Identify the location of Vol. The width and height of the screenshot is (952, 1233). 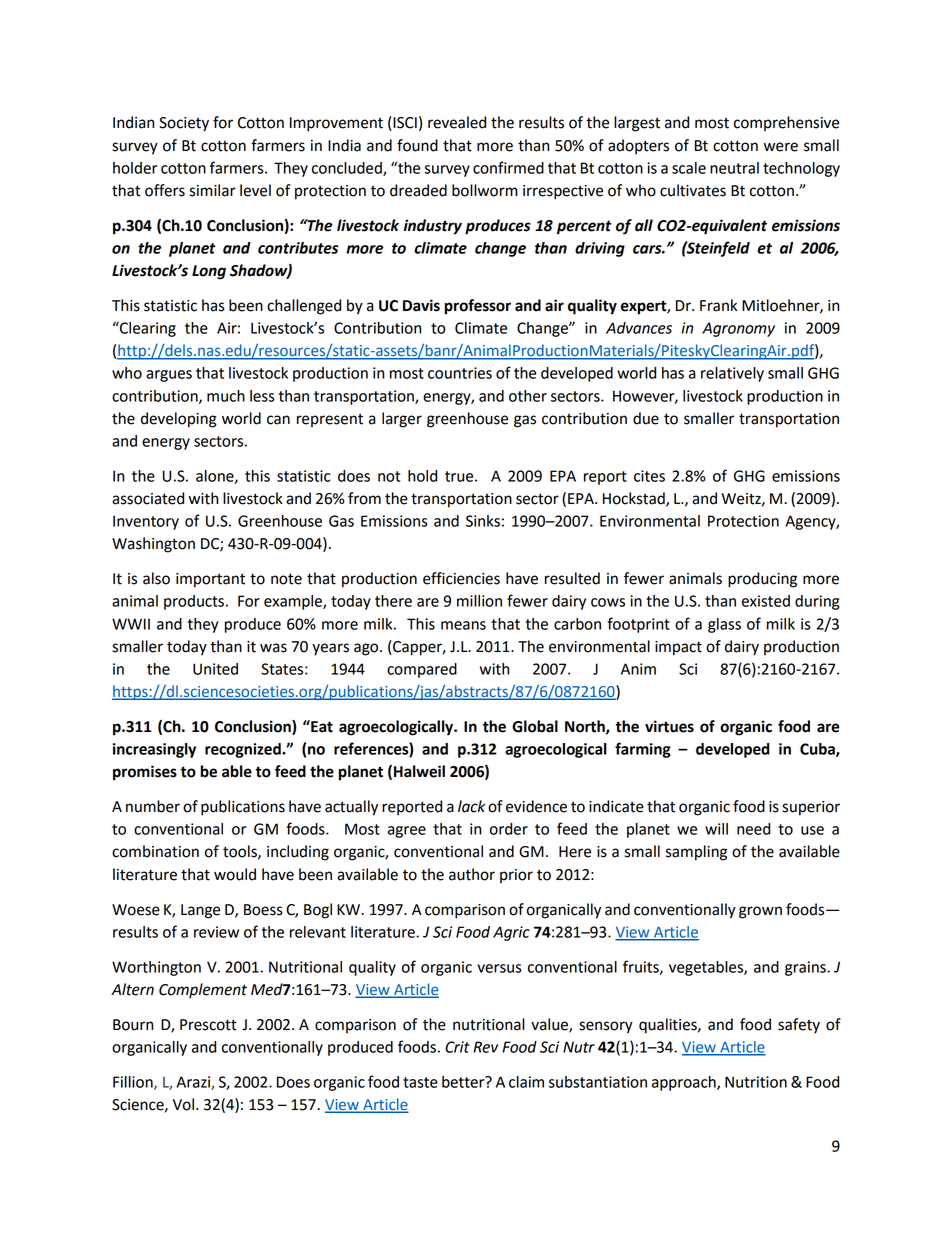
(183, 1104).
